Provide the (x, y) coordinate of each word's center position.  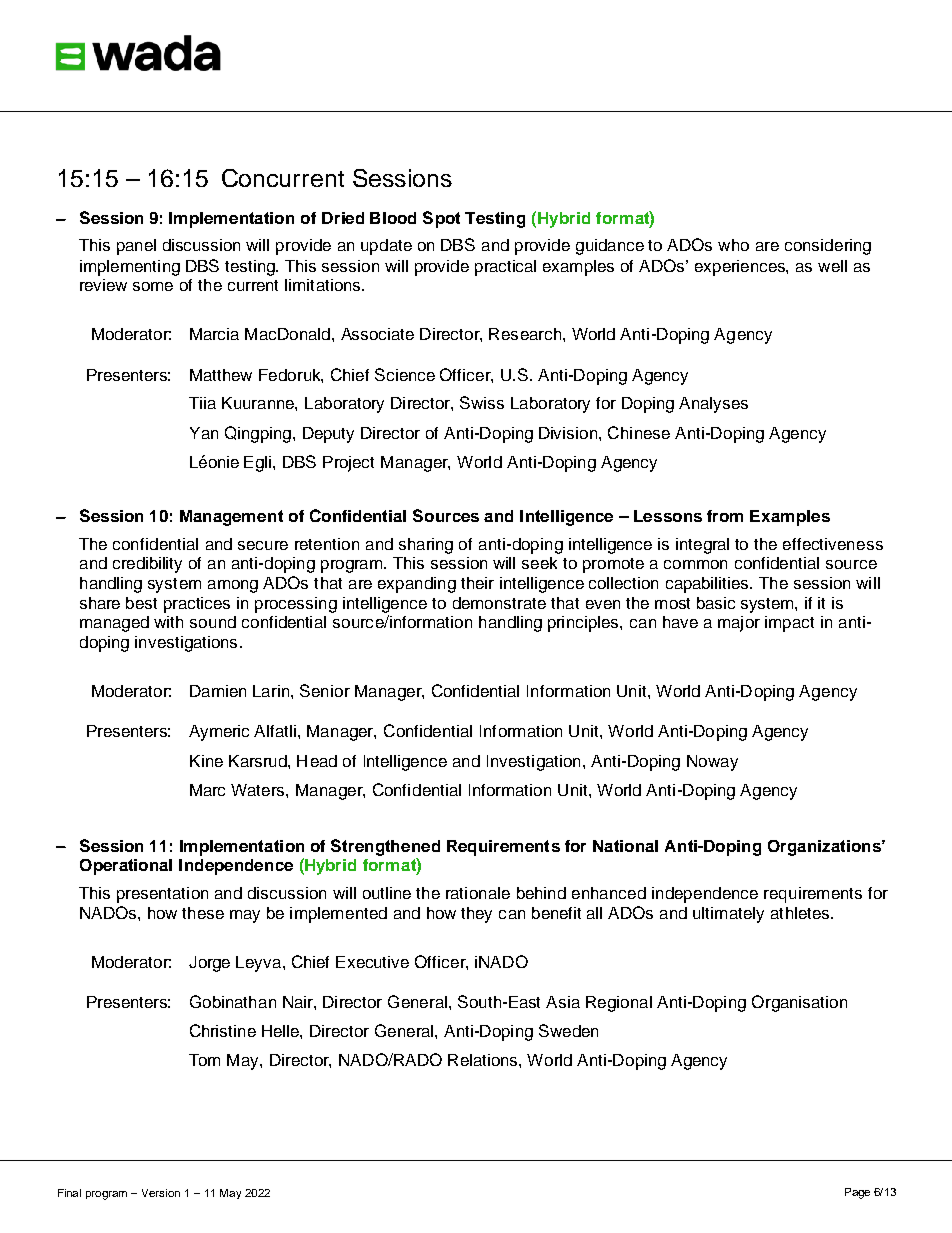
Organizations (825, 848)
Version (161, 1193)
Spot (441, 219)
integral (702, 546)
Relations (484, 1060)
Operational (126, 867)
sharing (426, 546)
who (733, 245)
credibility (147, 565)
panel (136, 247)
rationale (478, 893)
